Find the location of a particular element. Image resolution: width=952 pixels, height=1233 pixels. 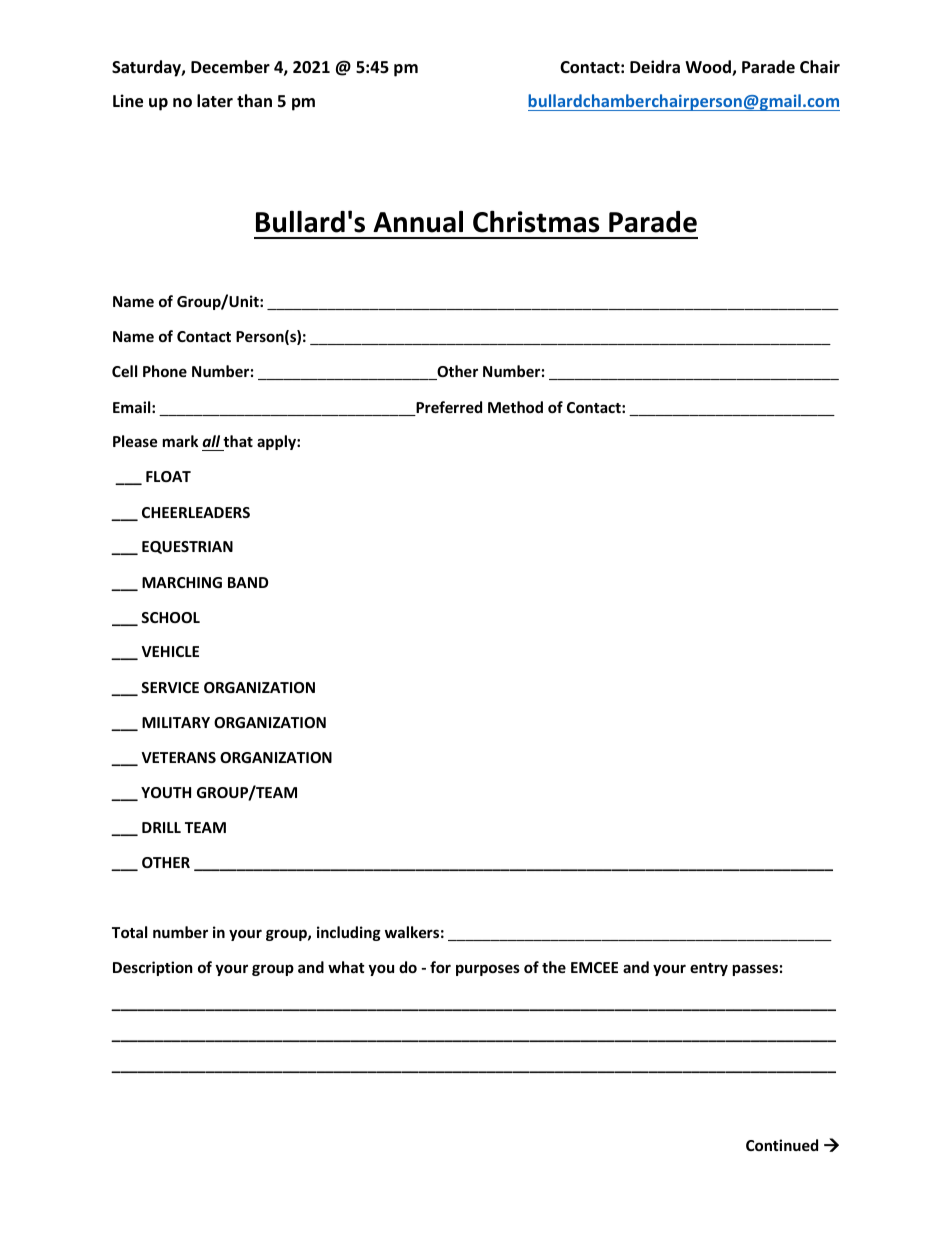

Christmas is located at coordinates (536, 221).
